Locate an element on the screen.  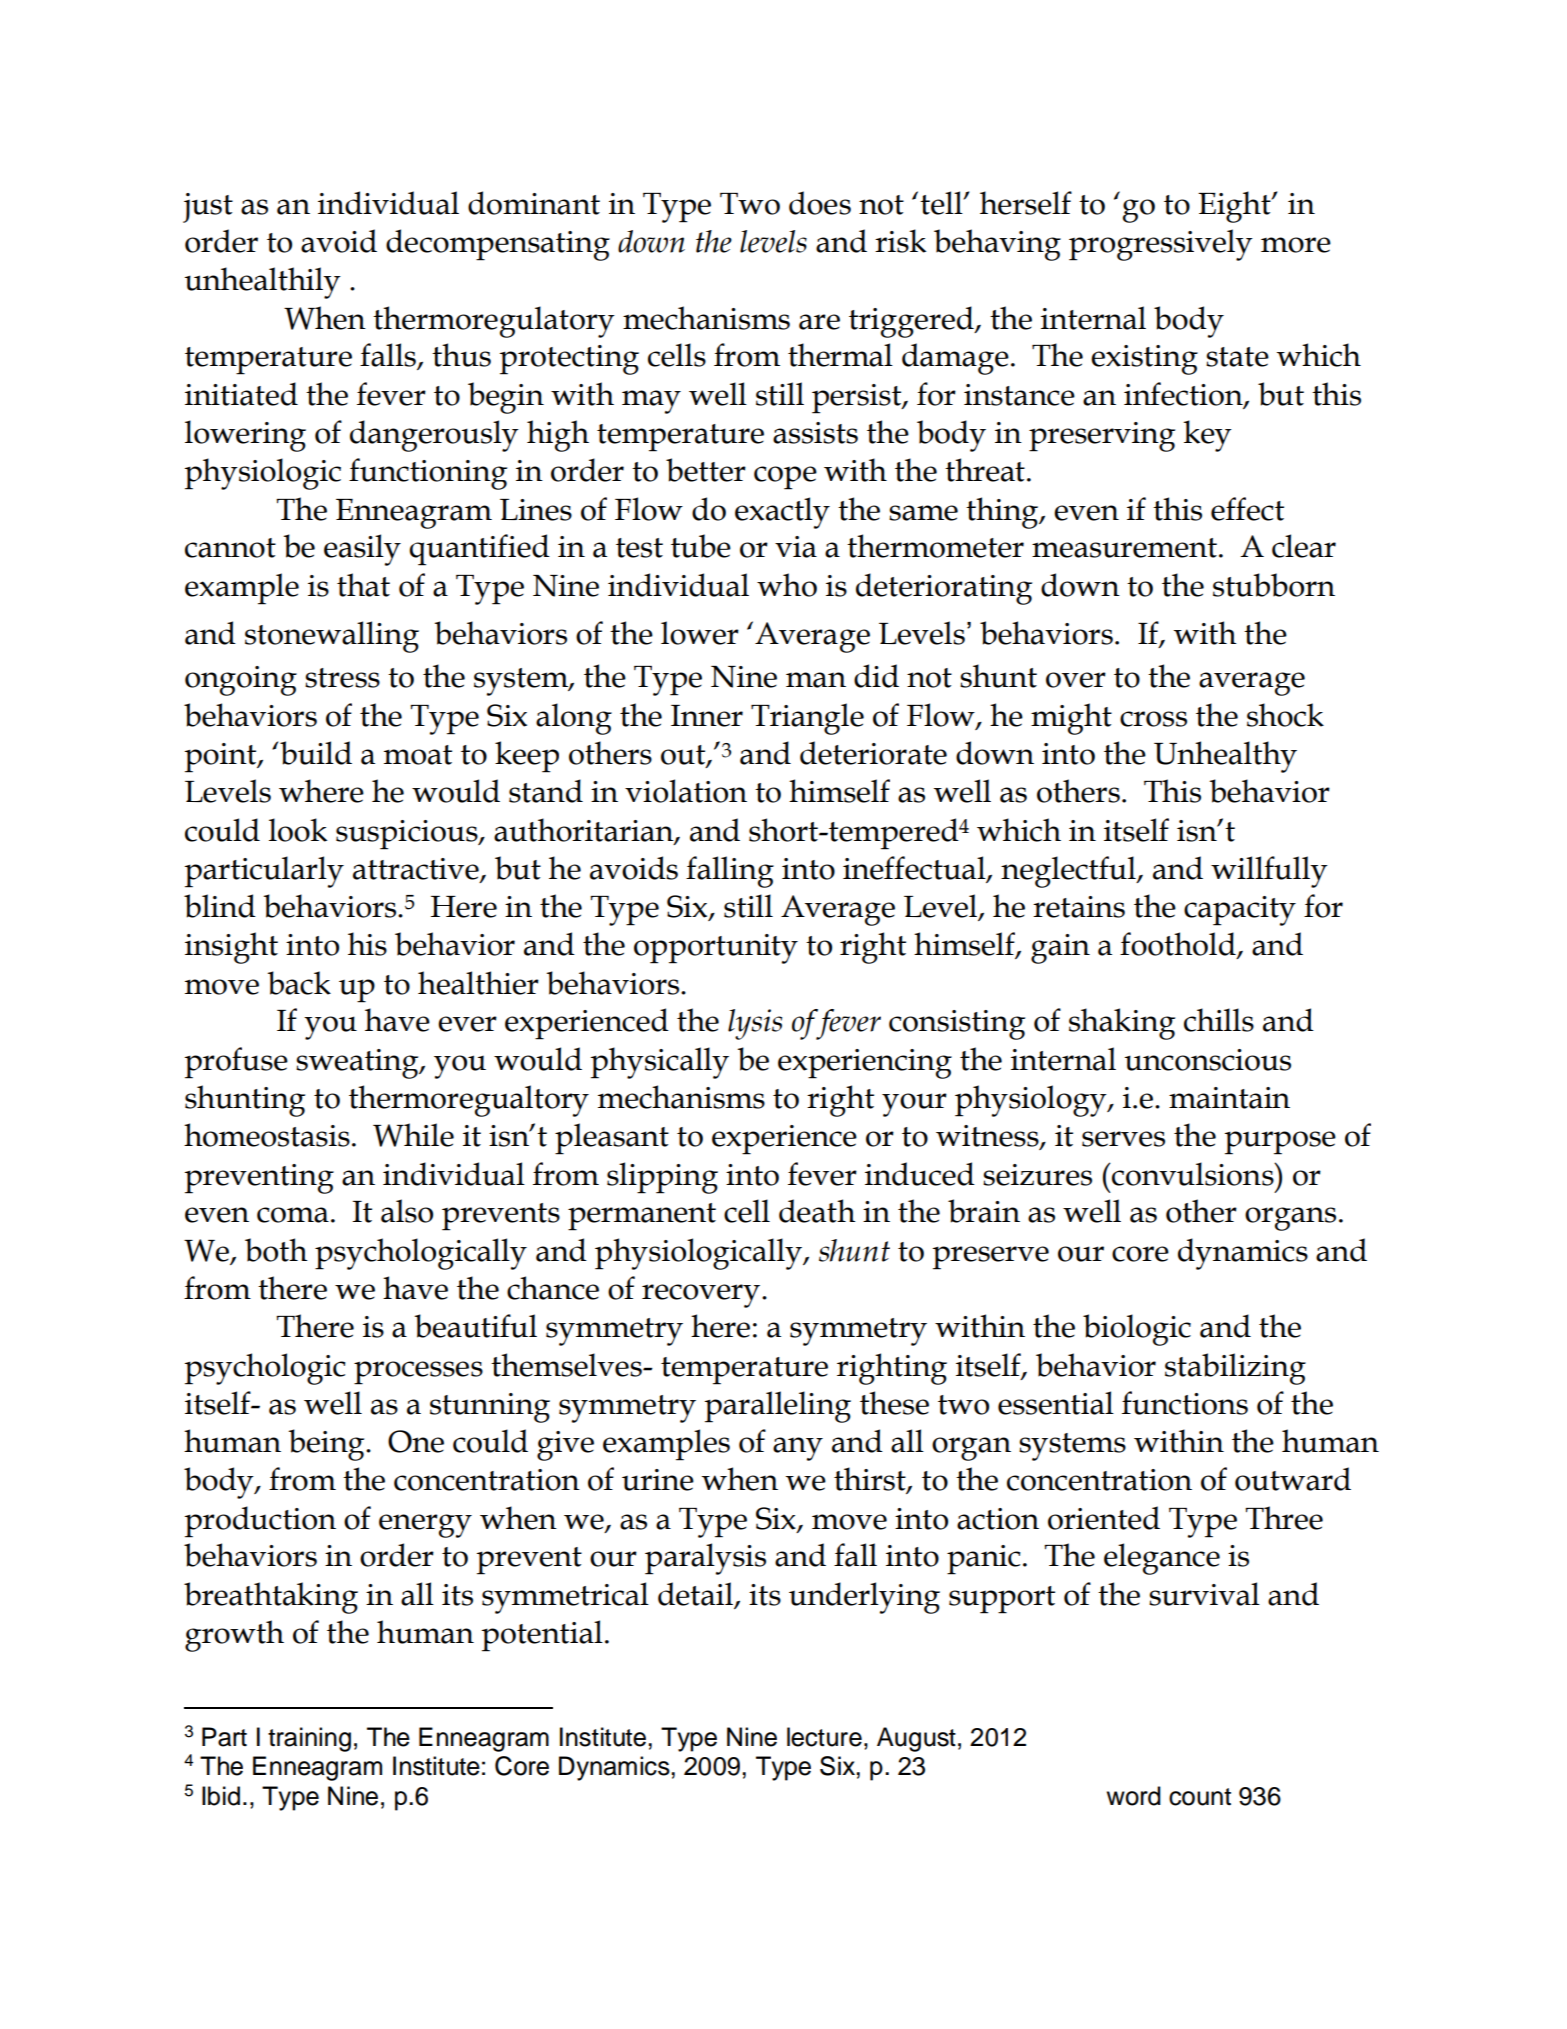
progressively is located at coordinates (1161, 245).
